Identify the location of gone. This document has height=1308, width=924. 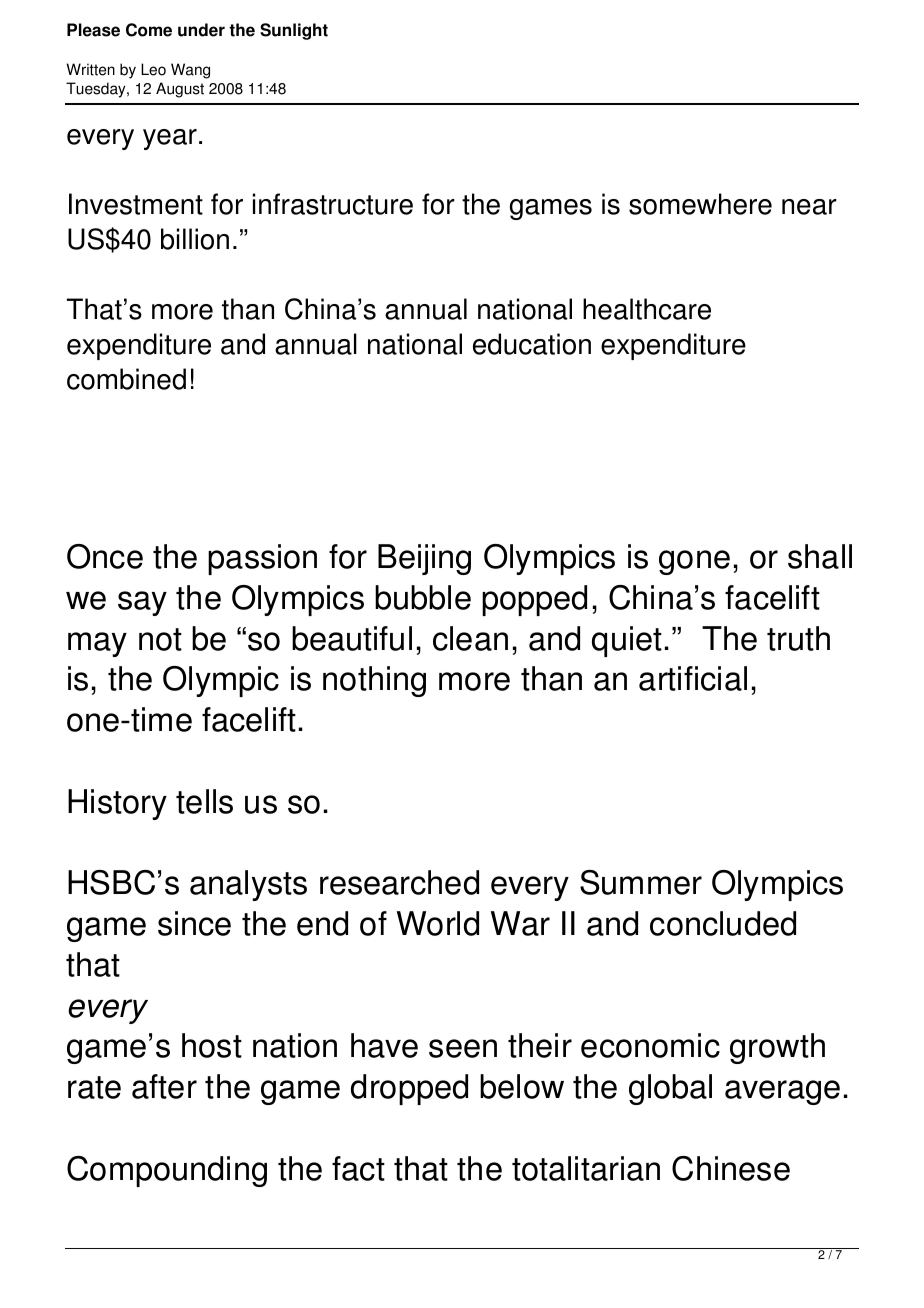
(694, 562).
